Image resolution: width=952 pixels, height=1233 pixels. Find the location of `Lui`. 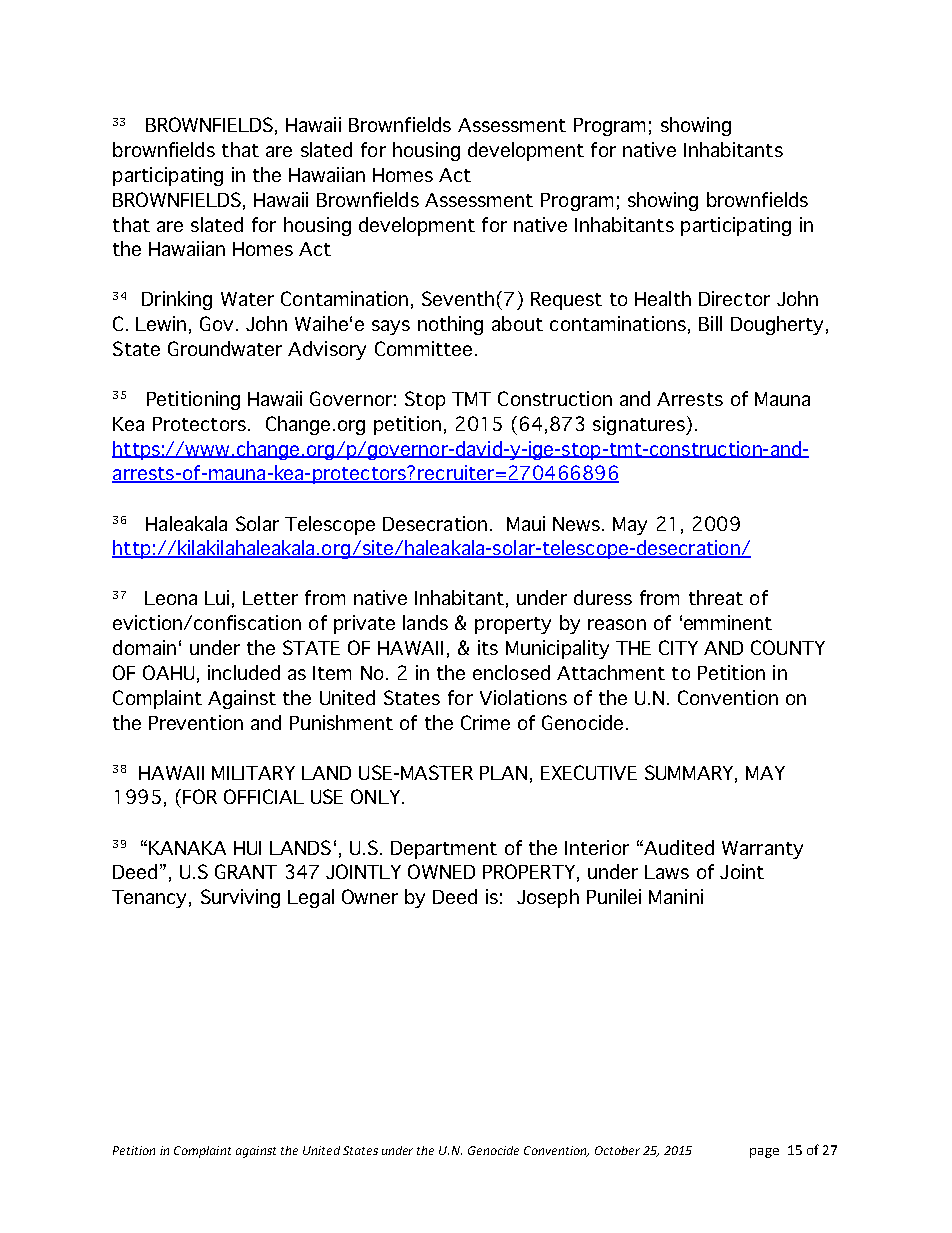

Lui is located at coordinates (217, 597).
